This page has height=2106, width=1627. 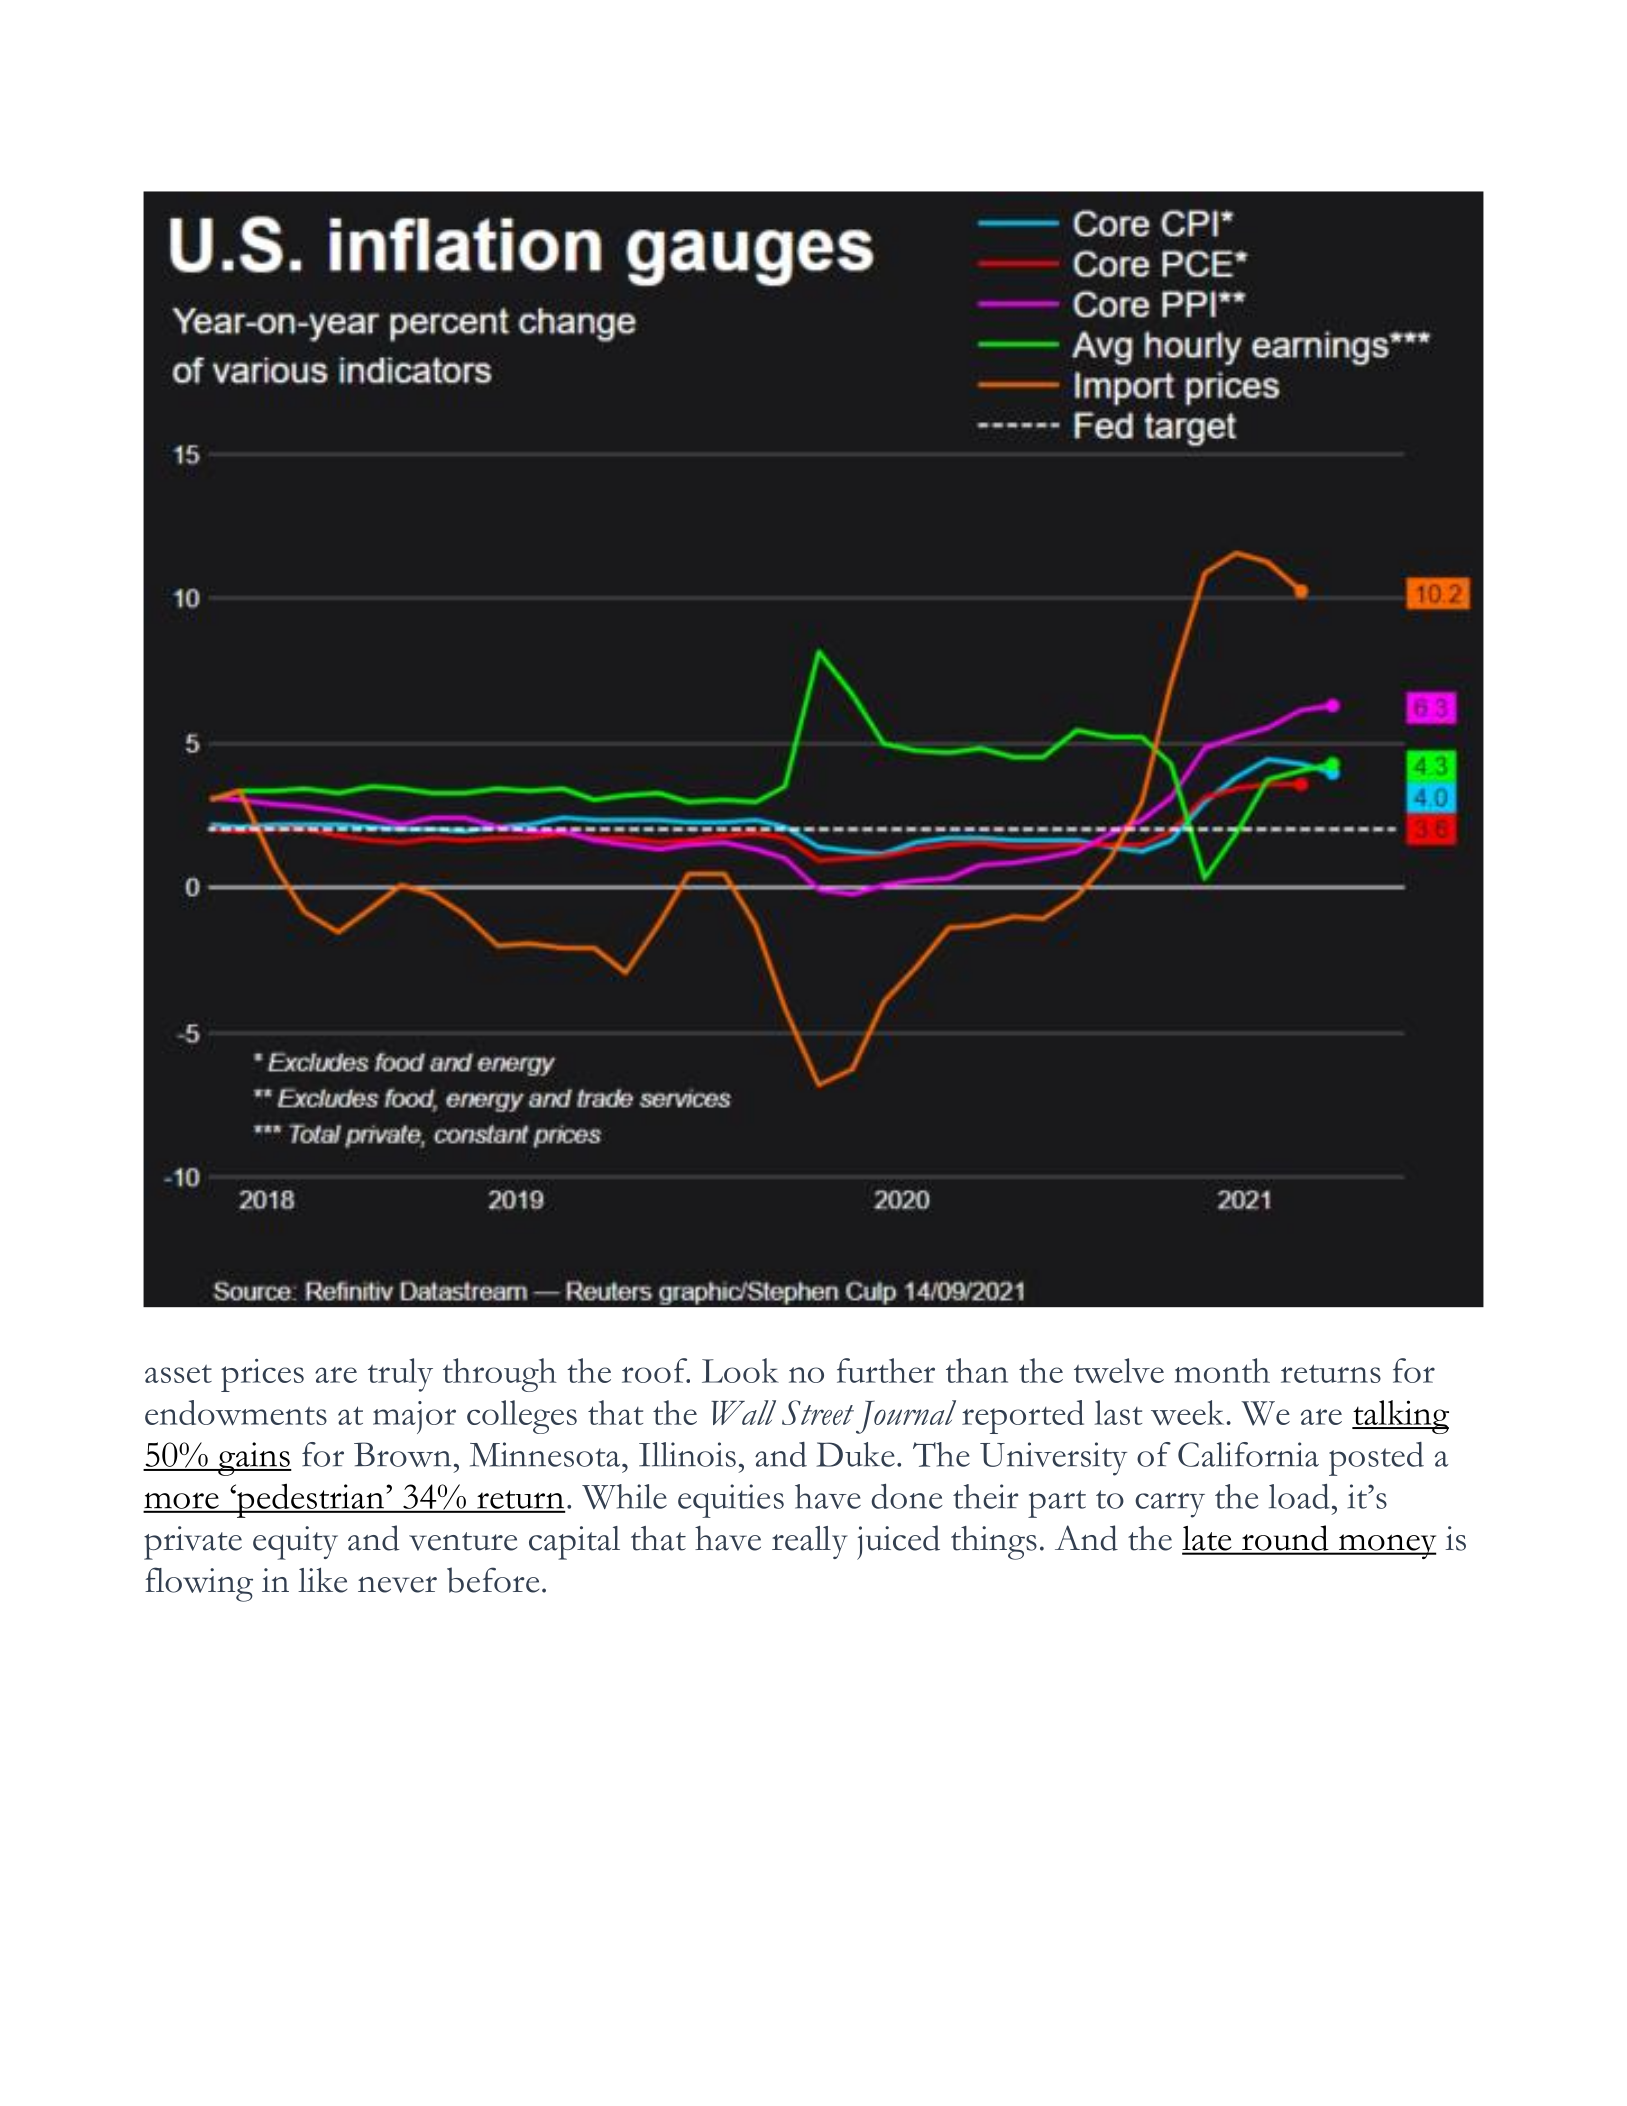 What do you see at coordinates (262, 1375) in the page?
I see `prices` at bounding box center [262, 1375].
